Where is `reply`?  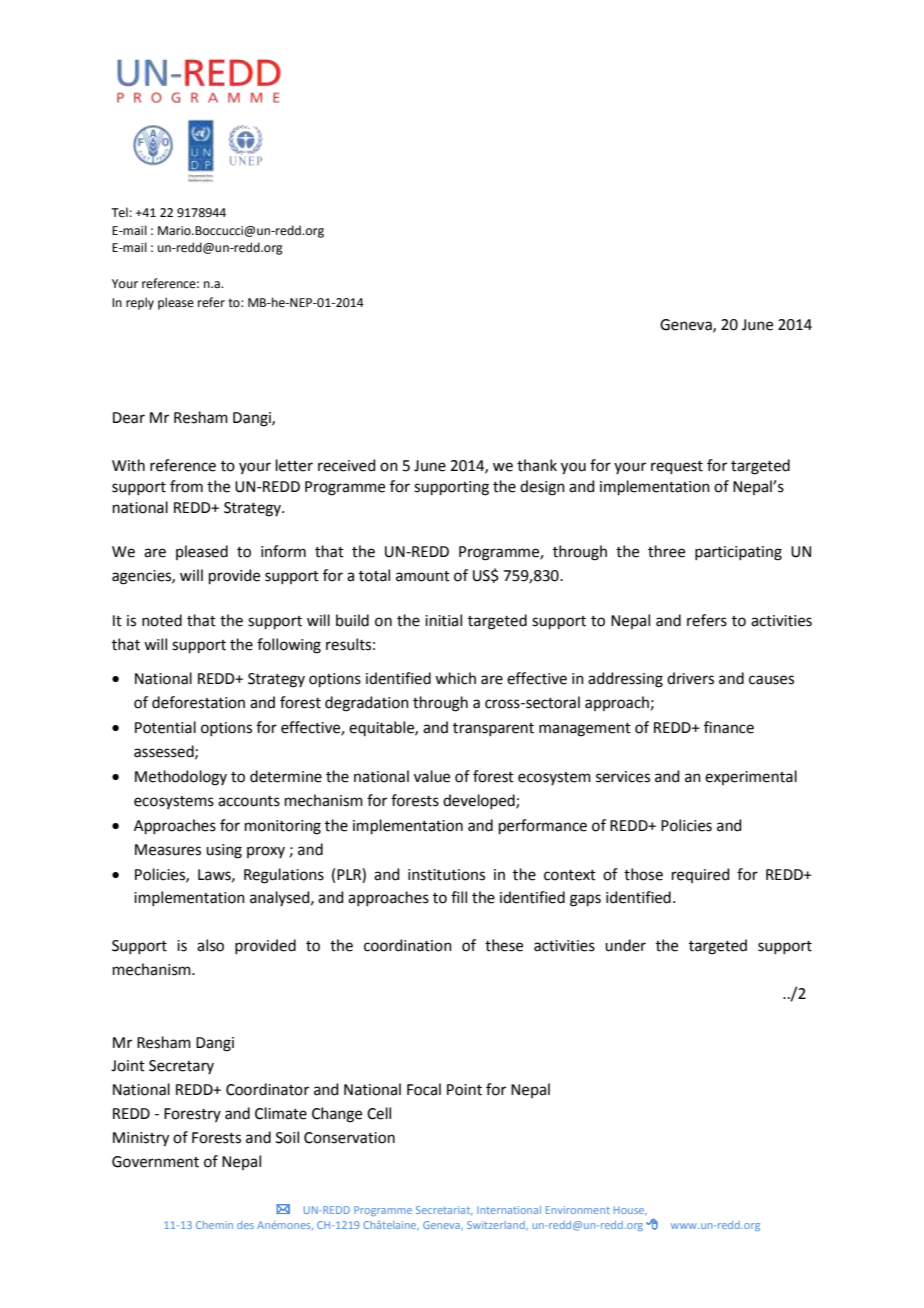
reply is located at coordinates (140, 303).
